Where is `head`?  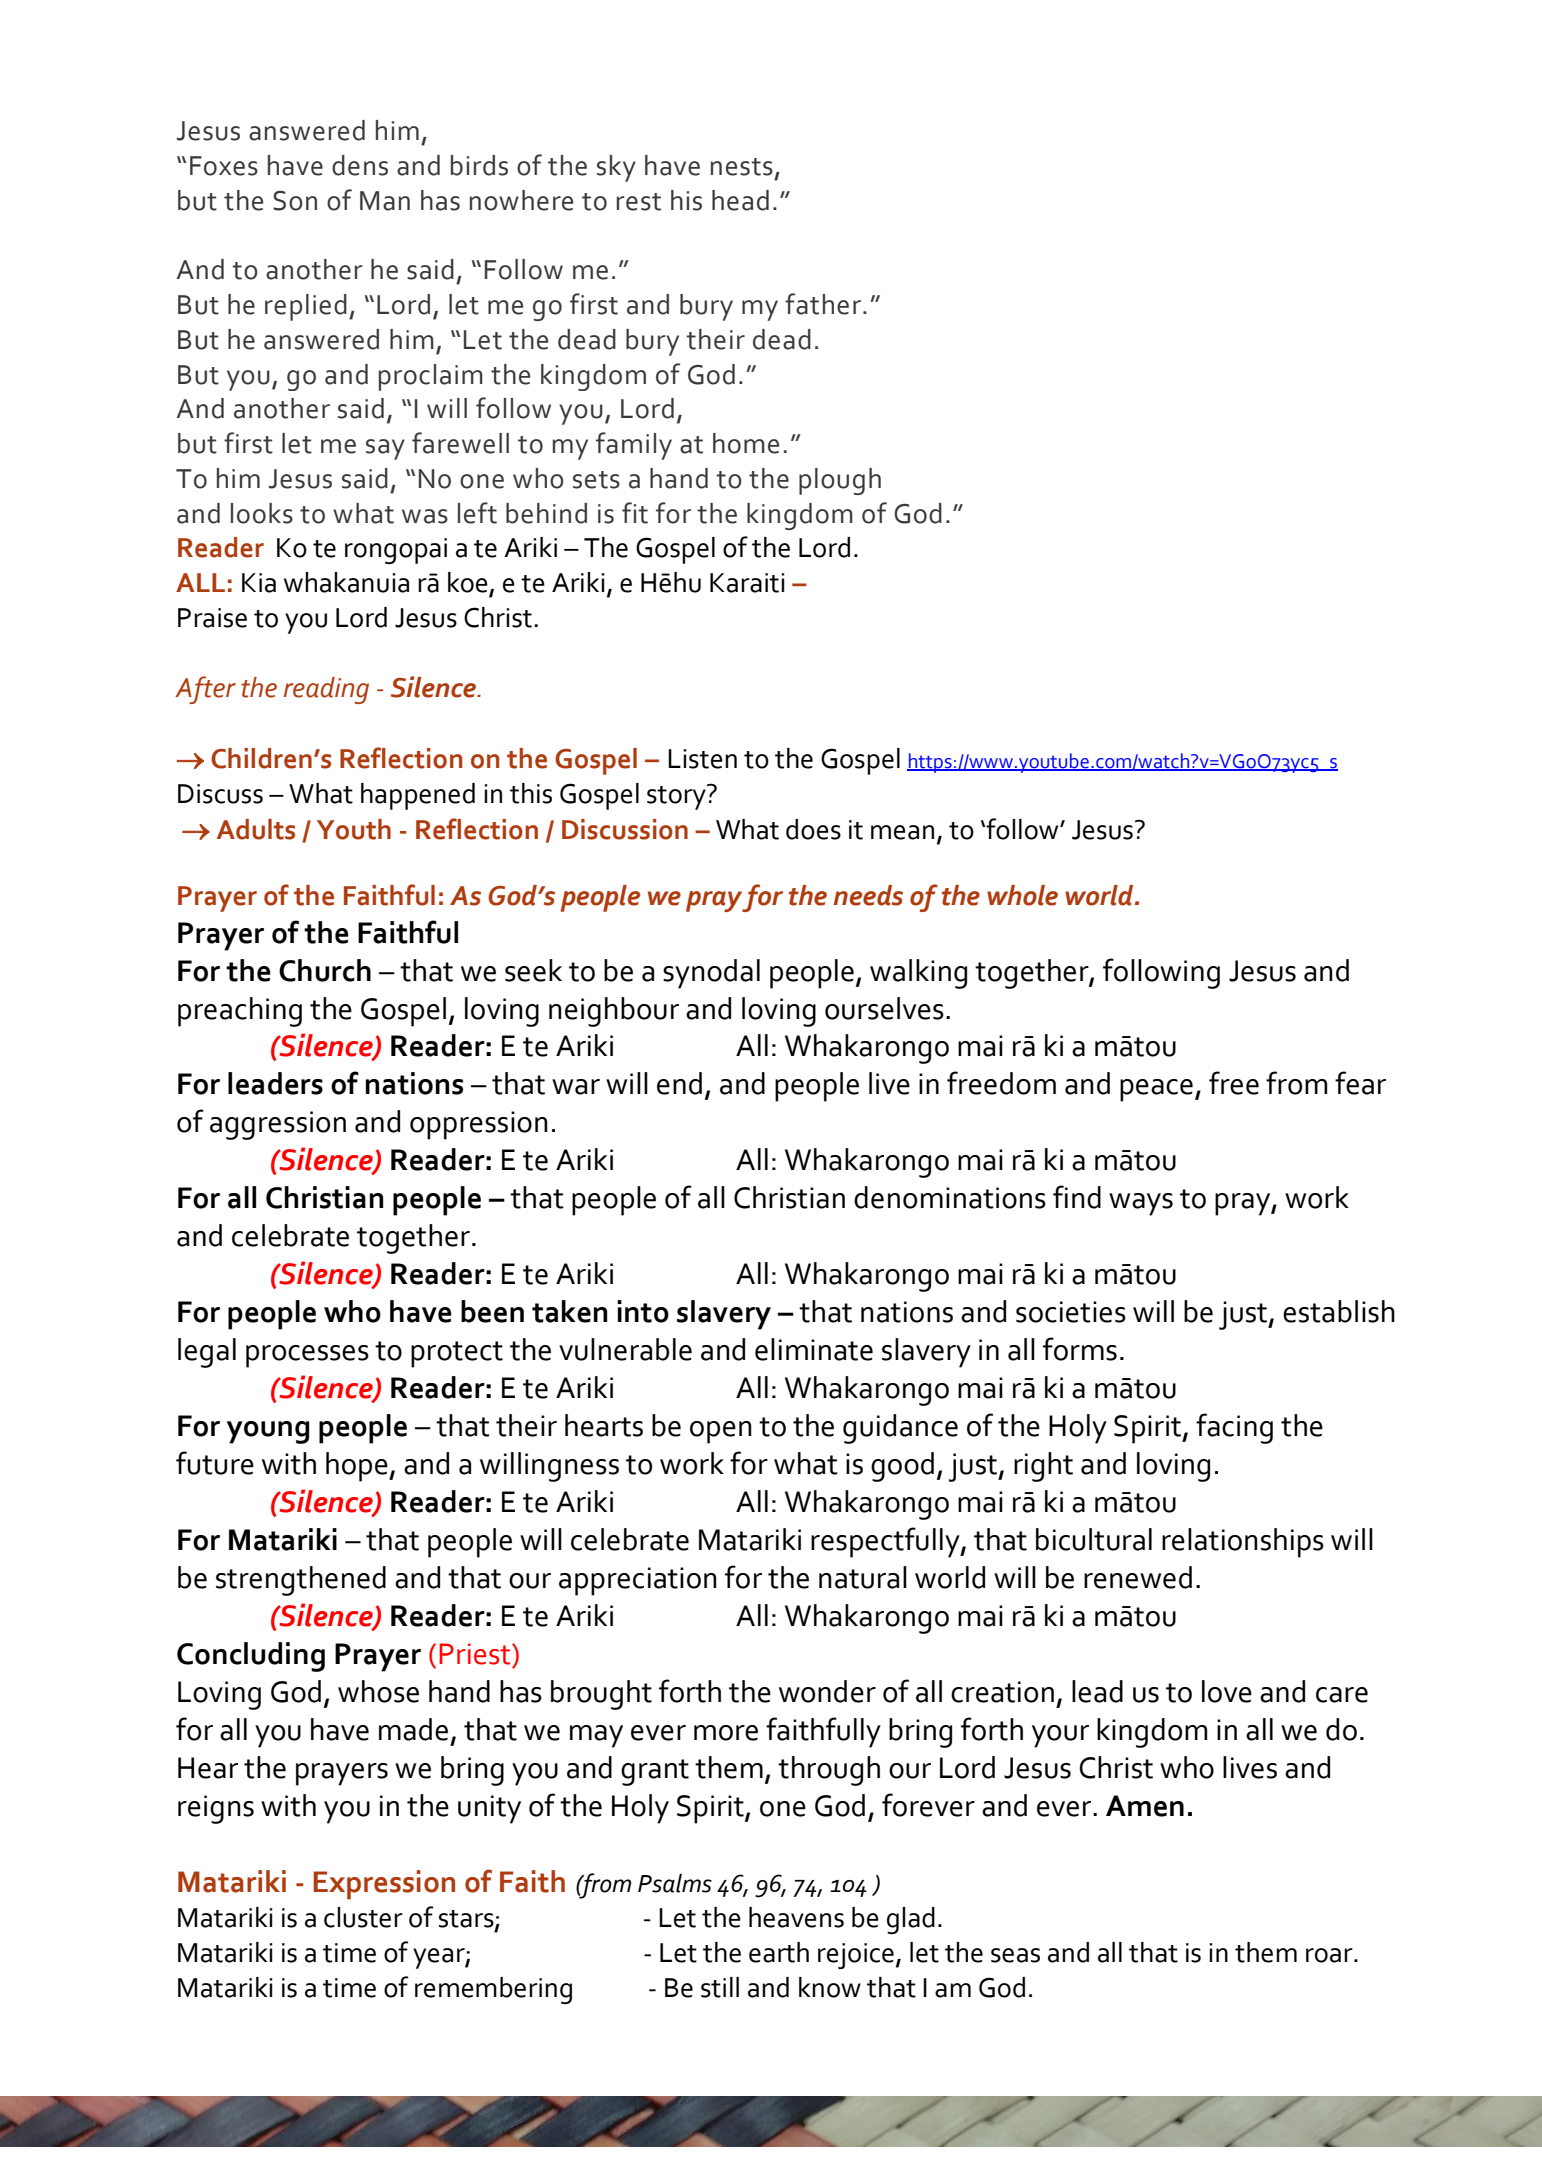 head is located at coordinates (740, 200).
